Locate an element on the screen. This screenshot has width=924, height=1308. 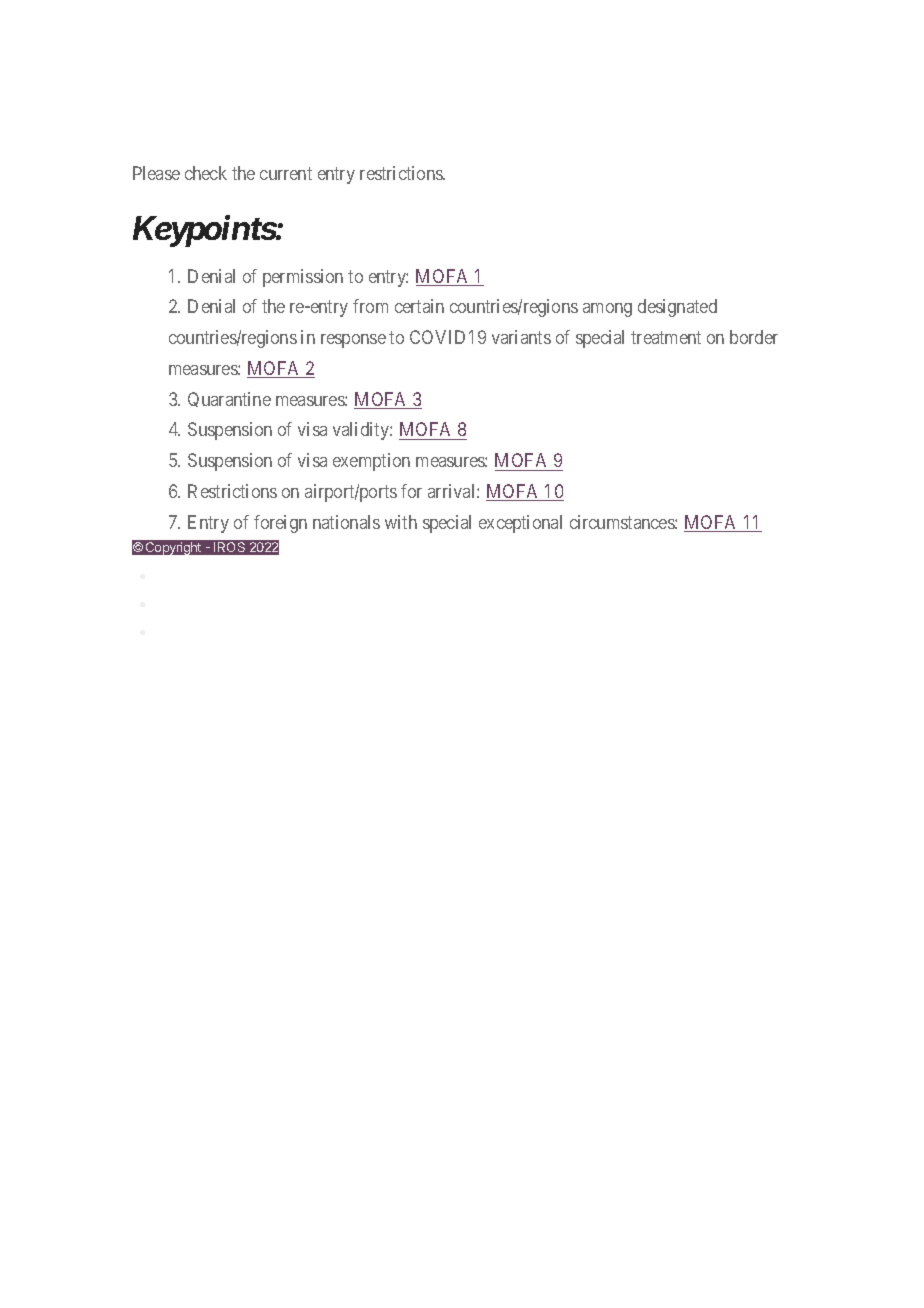
variants is located at coordinates (521, 337).
